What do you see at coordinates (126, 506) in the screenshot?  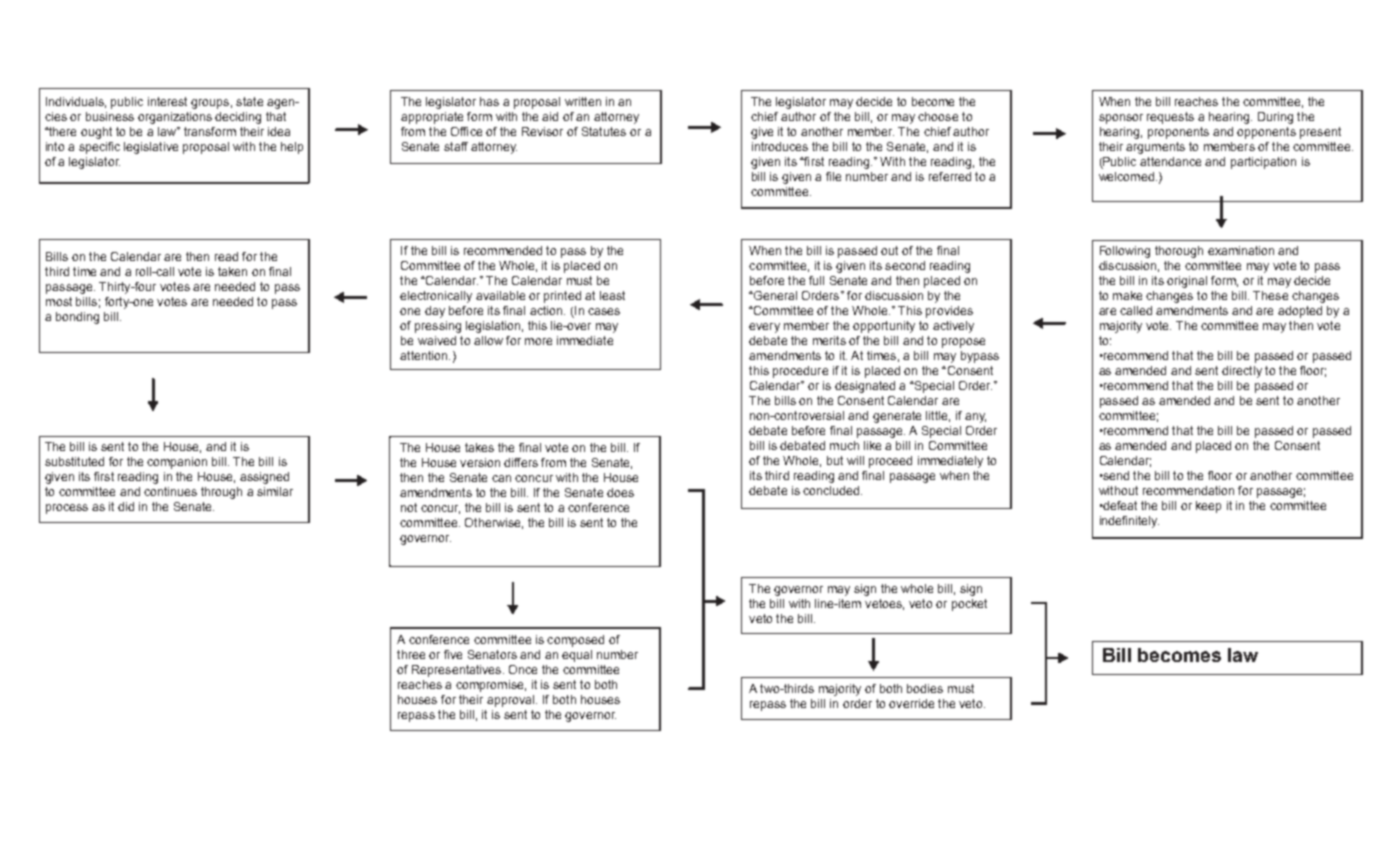 I see `did` at bounding box center [126, 506].
